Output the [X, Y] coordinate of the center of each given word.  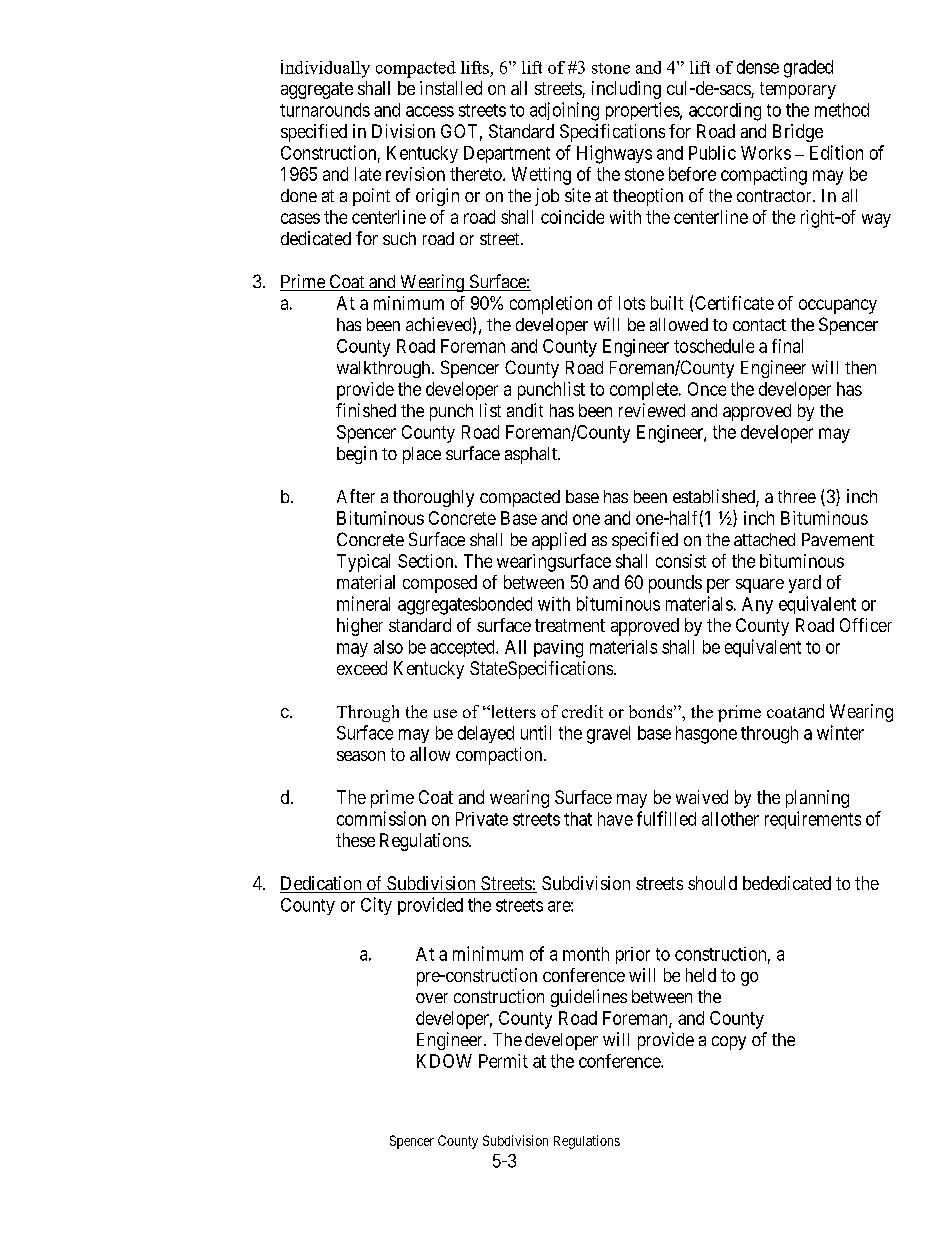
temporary [798, 90]
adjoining [564, 111]
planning [817, 799]
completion [551, 305]
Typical [363, 563]
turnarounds [325, 110]
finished [366, 410]
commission [381, 818]
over [432, 998]
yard [805, 584]
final [787, 346]
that [578, 819]
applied [559, 541]
